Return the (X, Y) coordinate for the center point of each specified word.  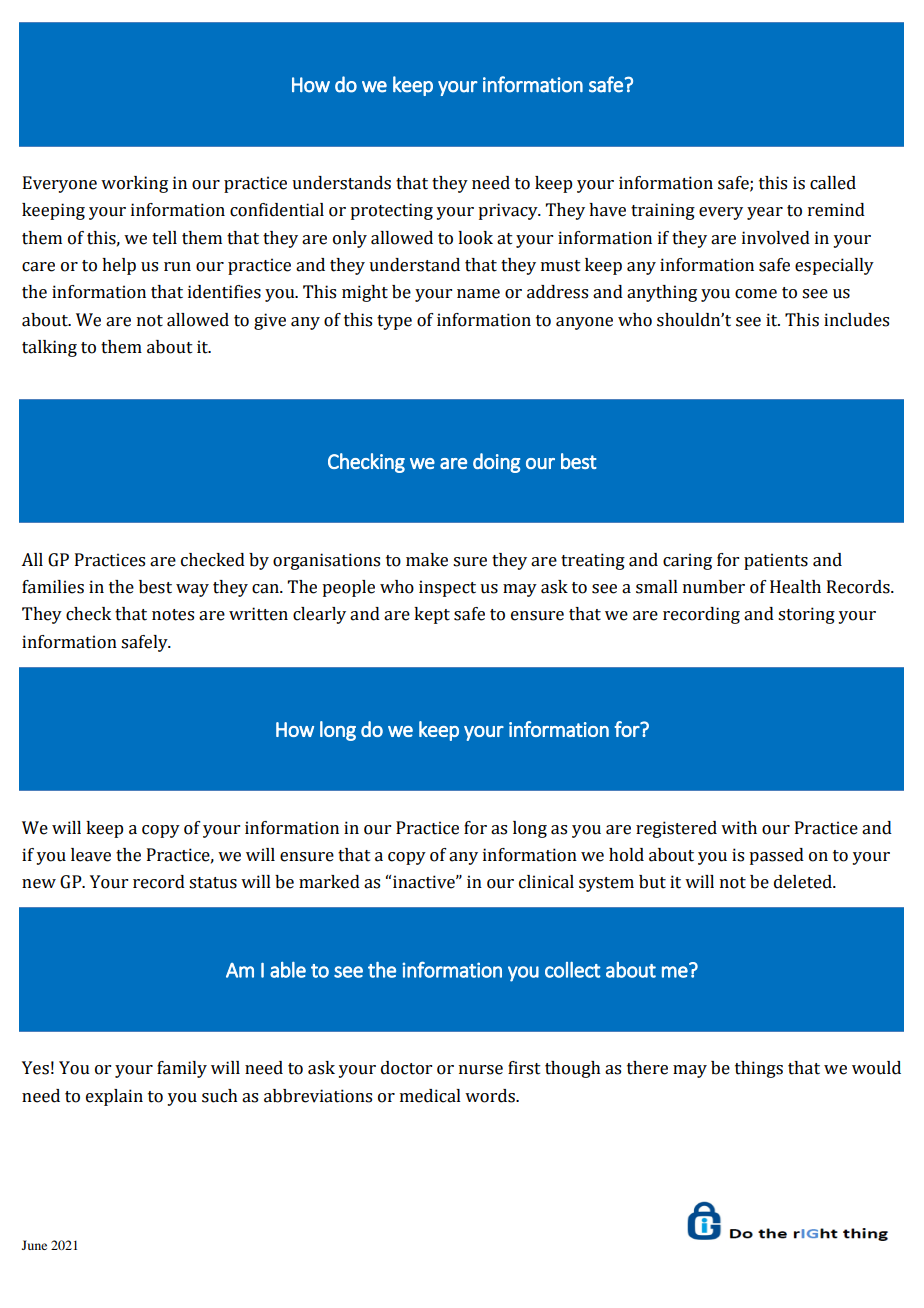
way (192, 590)
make (427, 560)
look (475, 238)
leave (91, 855)
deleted (804, 882)
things (759, 1069)
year (765, 213)
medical (430, 1096)
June (34, 1245)
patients (776, 561)
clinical (546, 882)
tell (164, 238)
